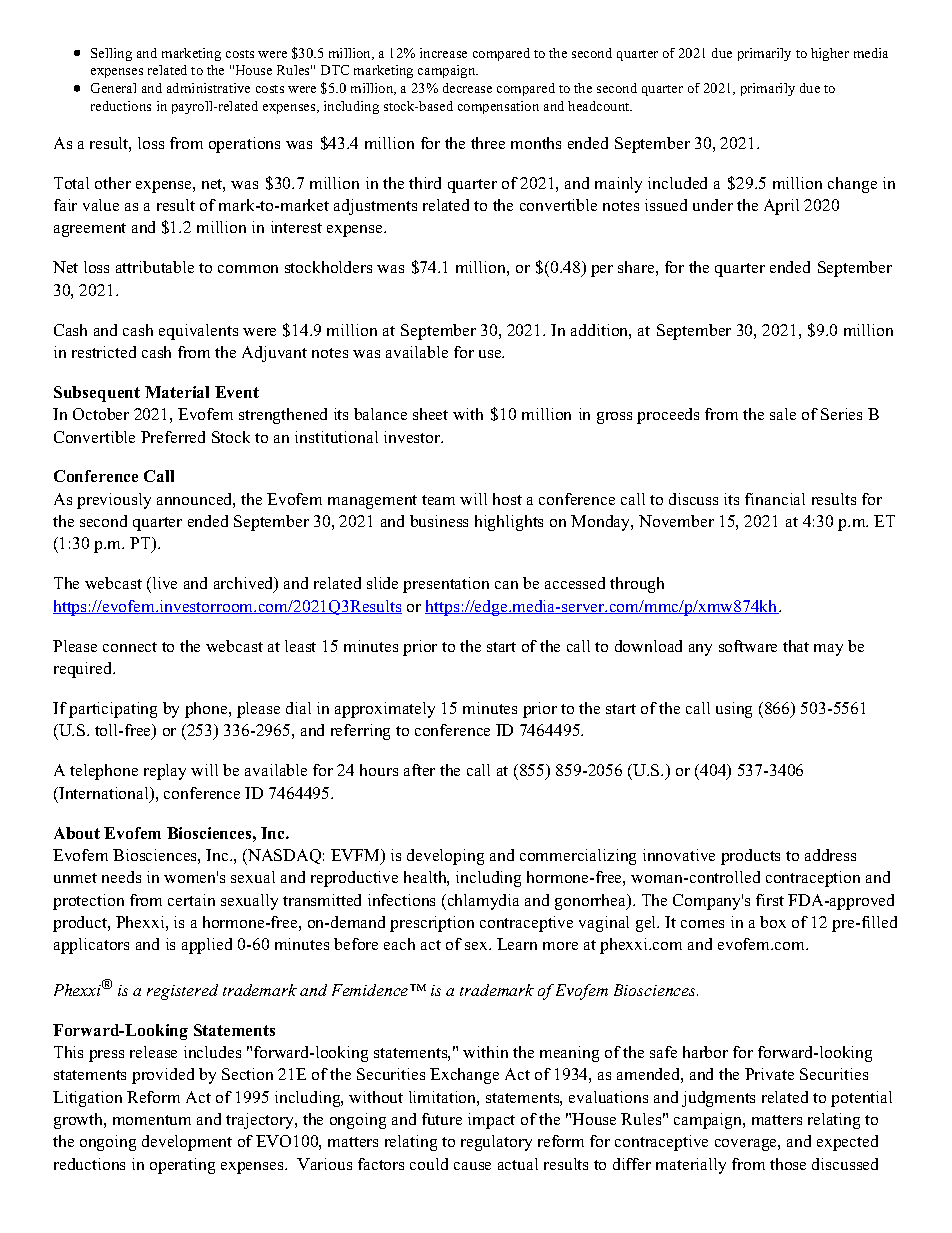 Image resolution: width=952 pixels, height=1233 pixels. Describe the element at coordinates (783, 414) in the page. I see `sale` at that location.
